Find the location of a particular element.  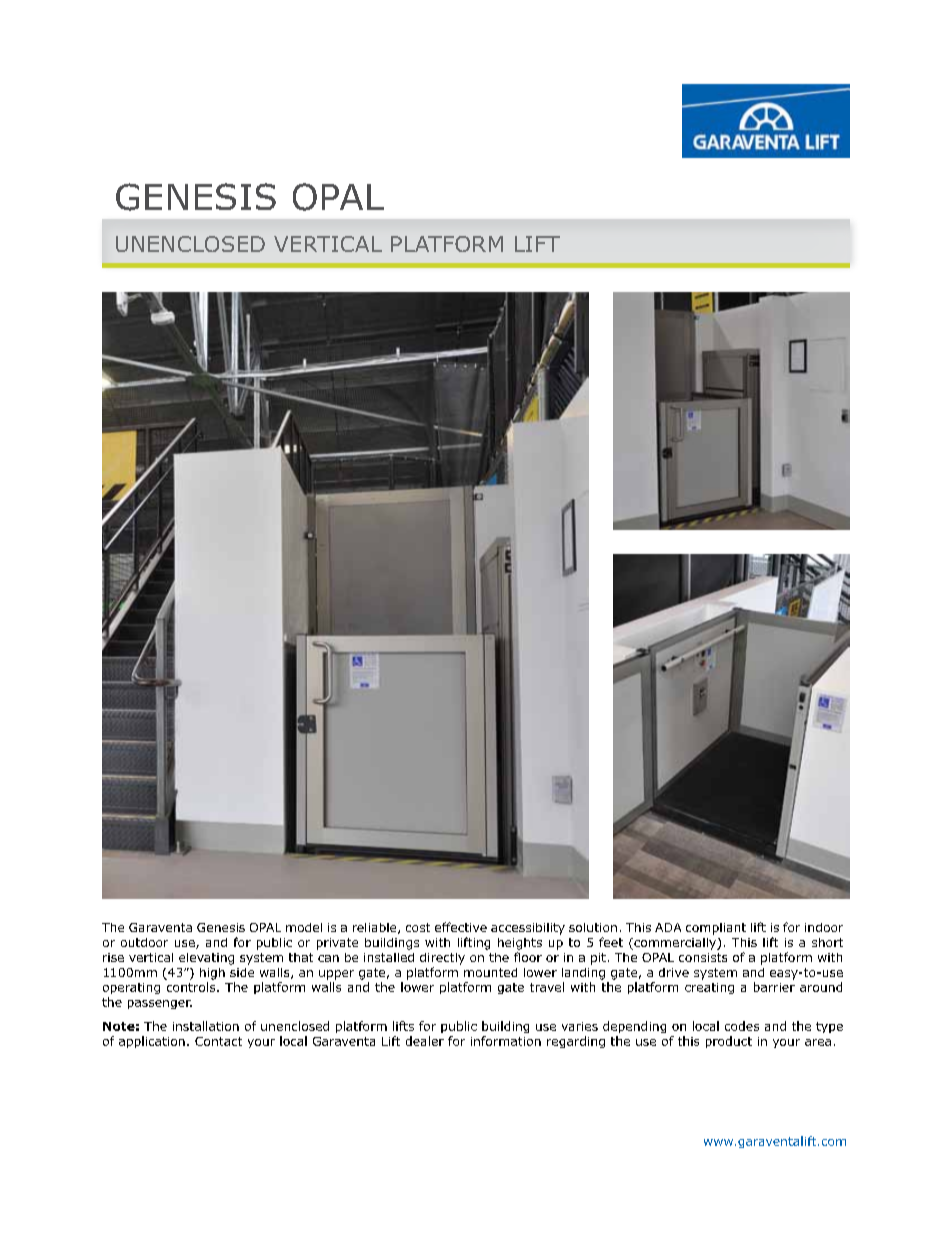

compliant is located at coordinates (716, 929).
